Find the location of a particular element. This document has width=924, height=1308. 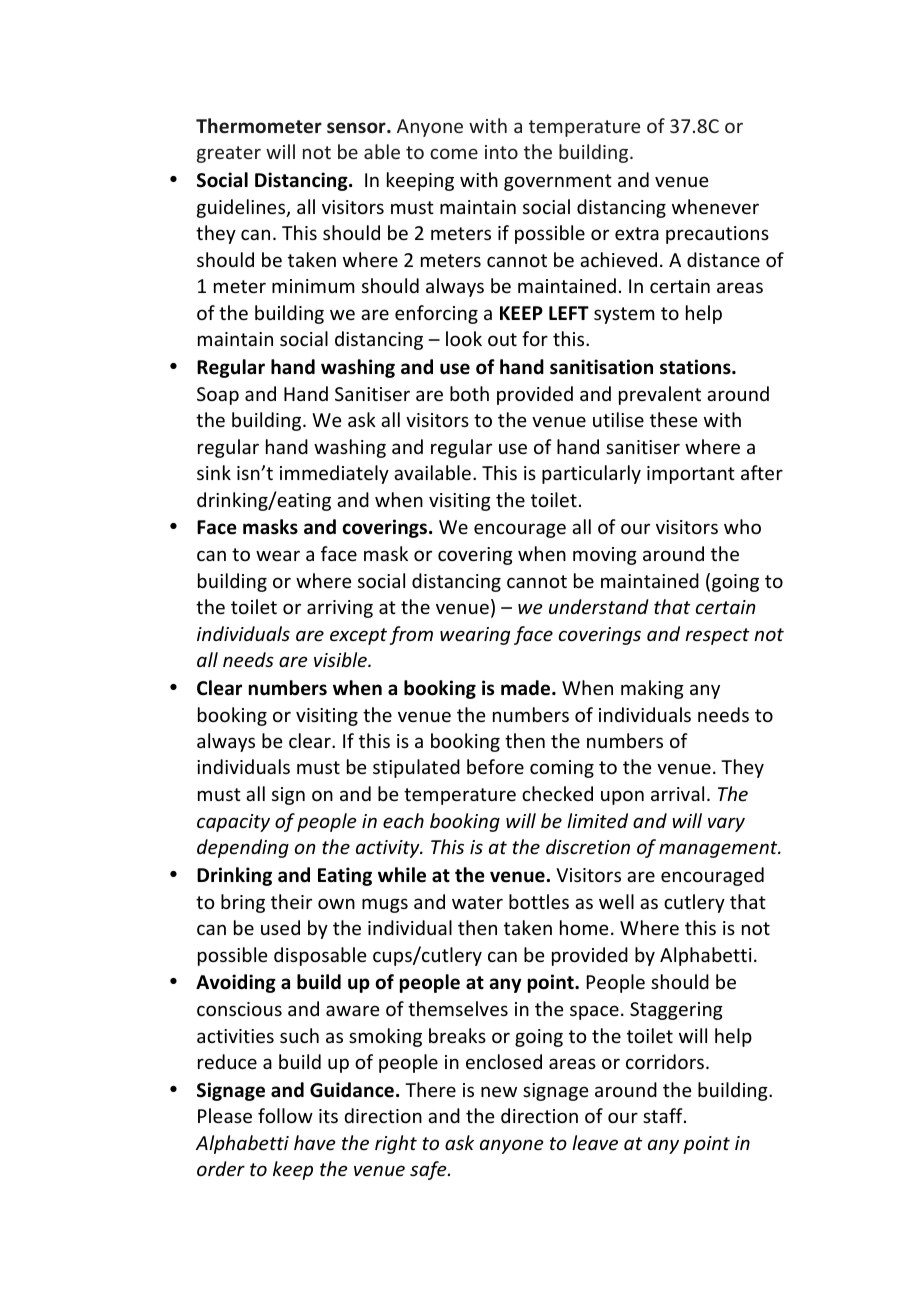

guidelines is located at coordinates (242, 208).
